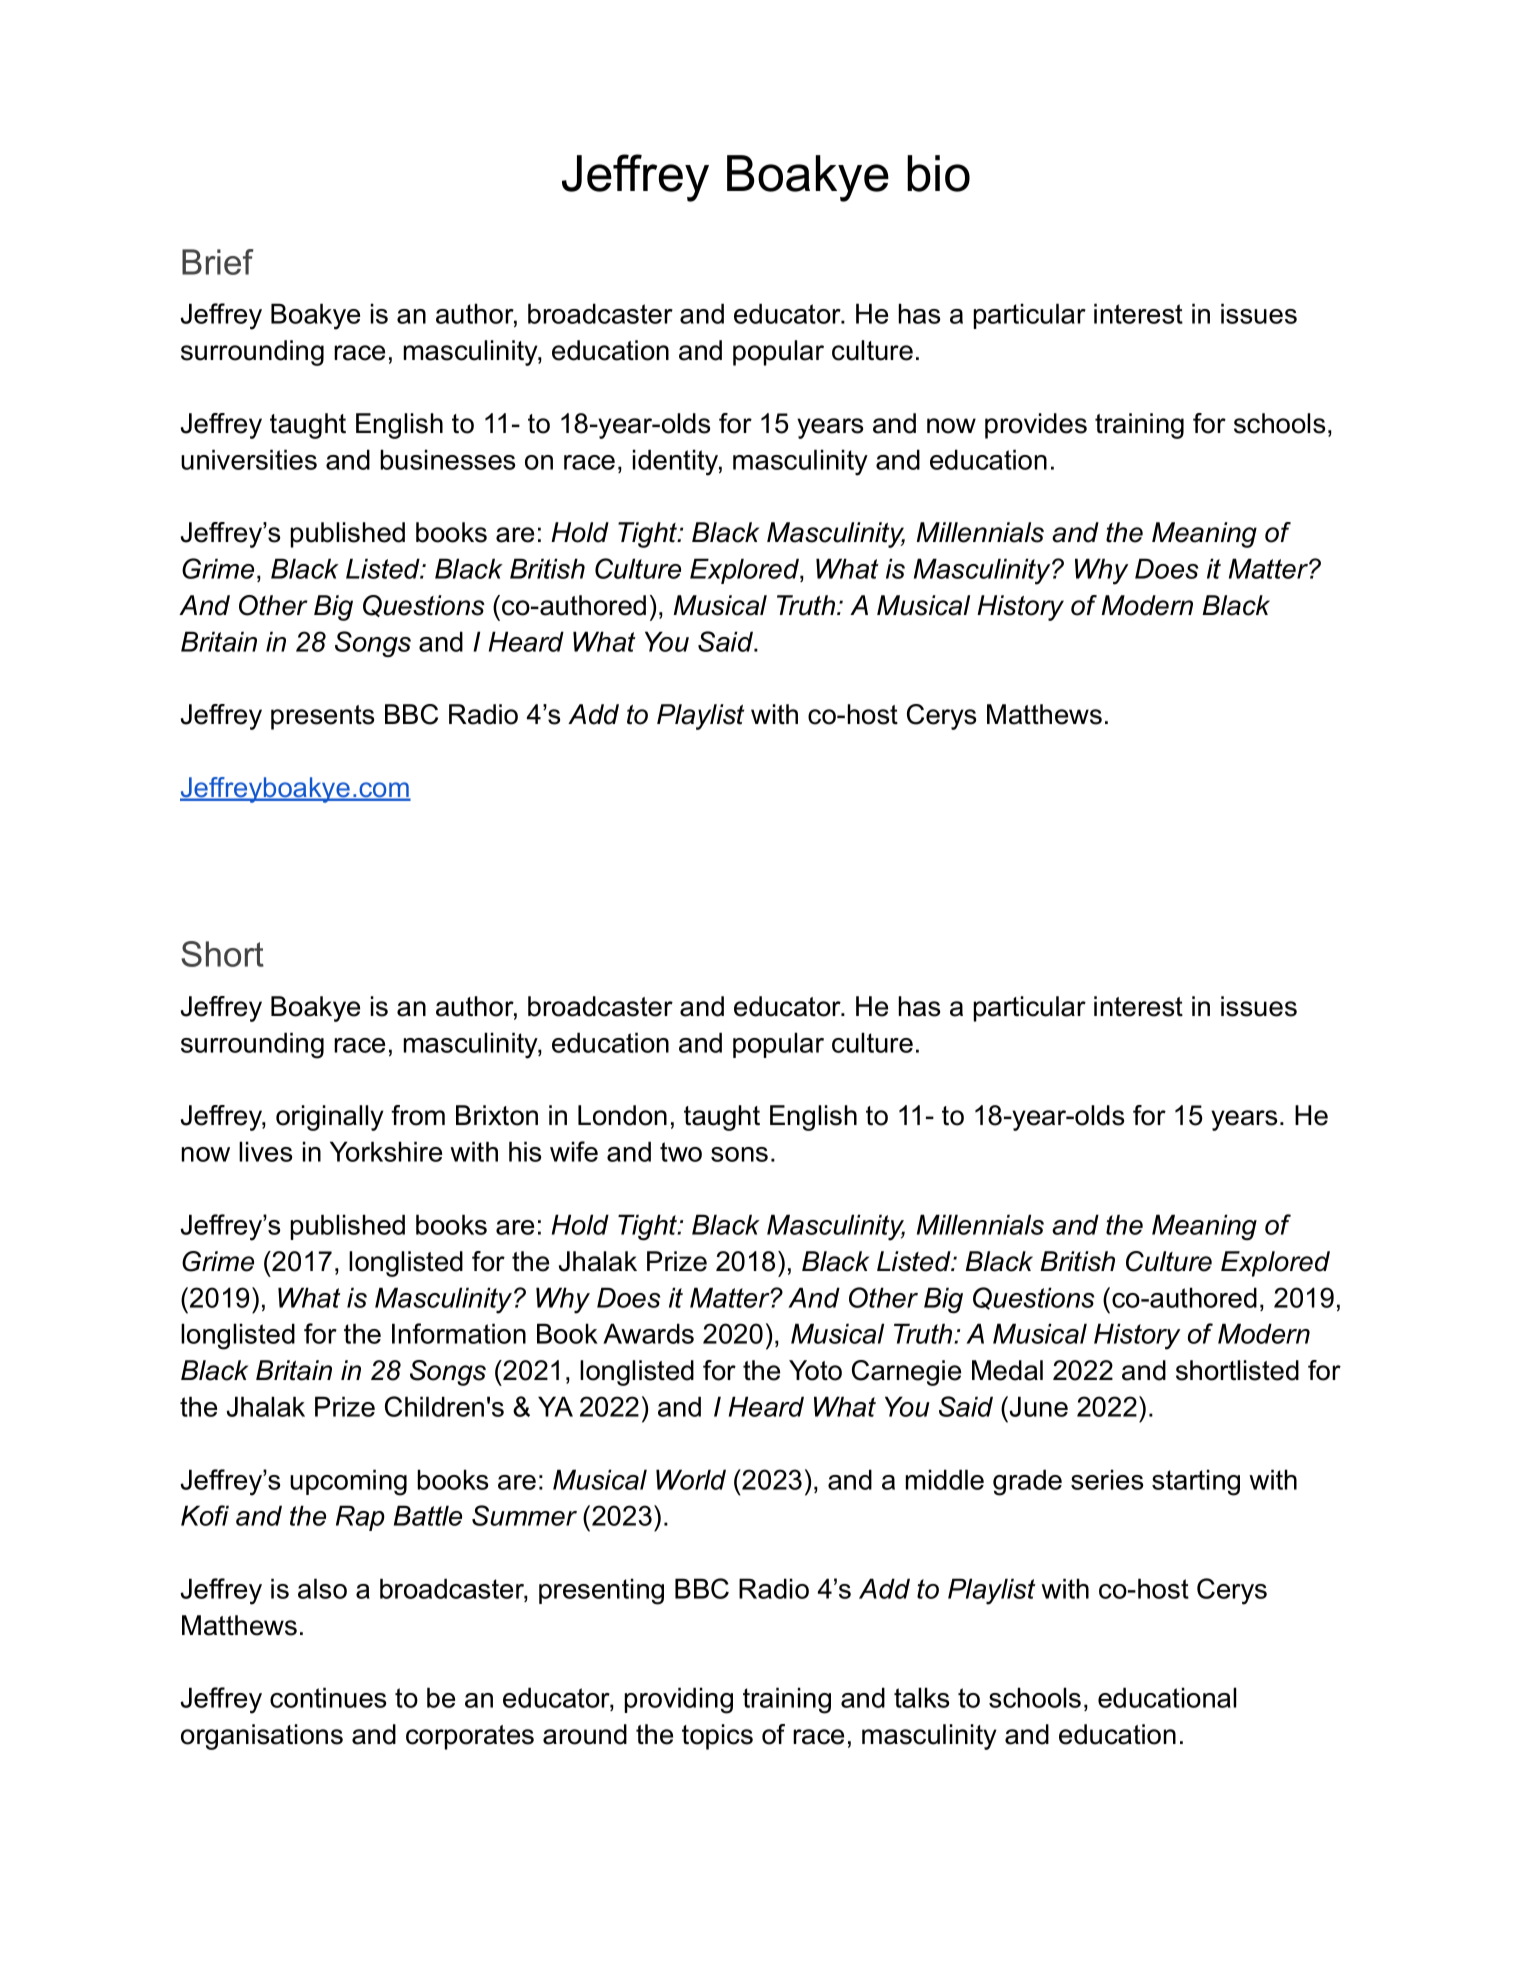 This image has height=1982, width=1532. Describe the element at coordinates (328, 1697) in the image. I see `continues` at that location.
